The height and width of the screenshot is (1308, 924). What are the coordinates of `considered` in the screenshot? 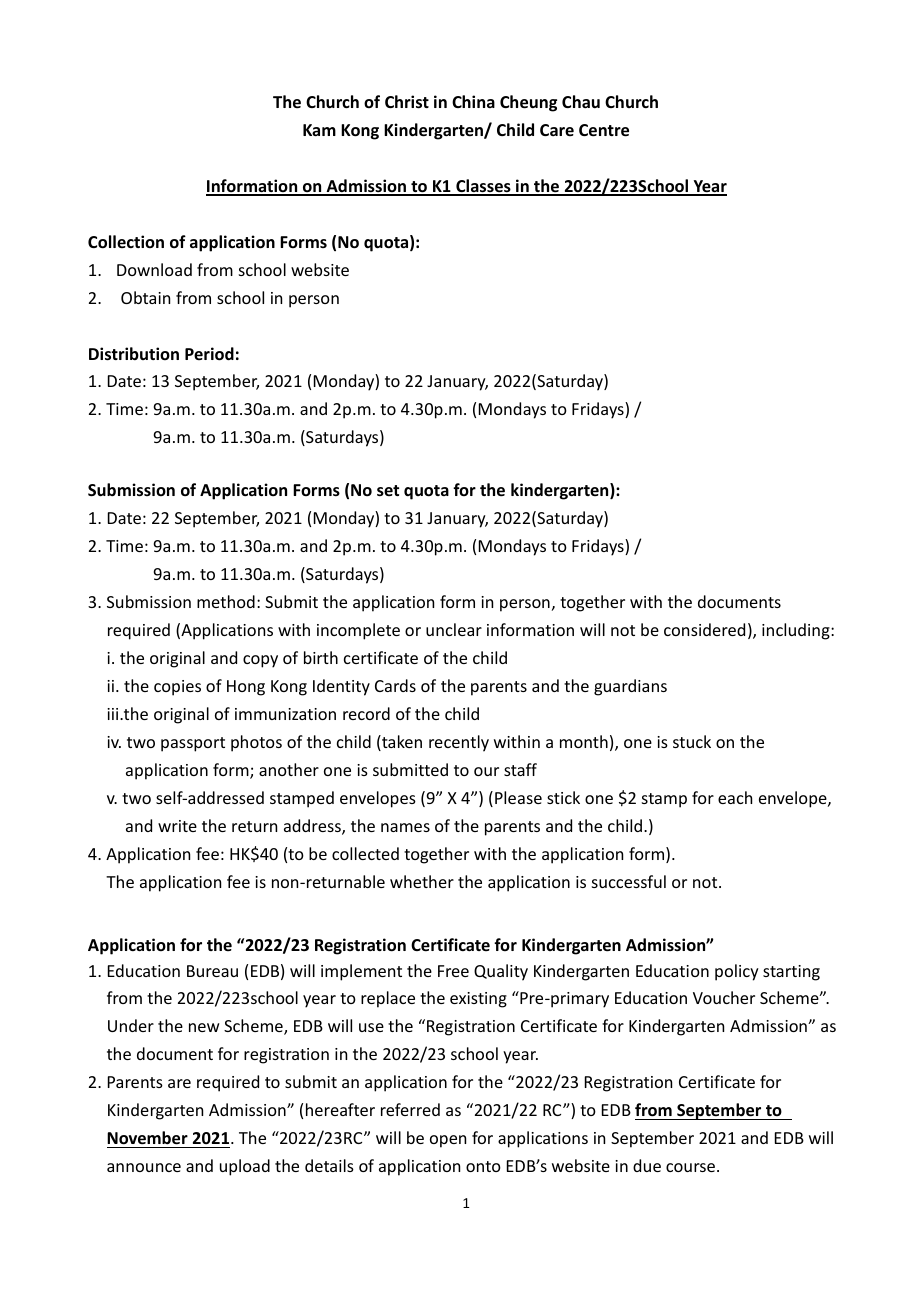 It's located at (704, 629).
